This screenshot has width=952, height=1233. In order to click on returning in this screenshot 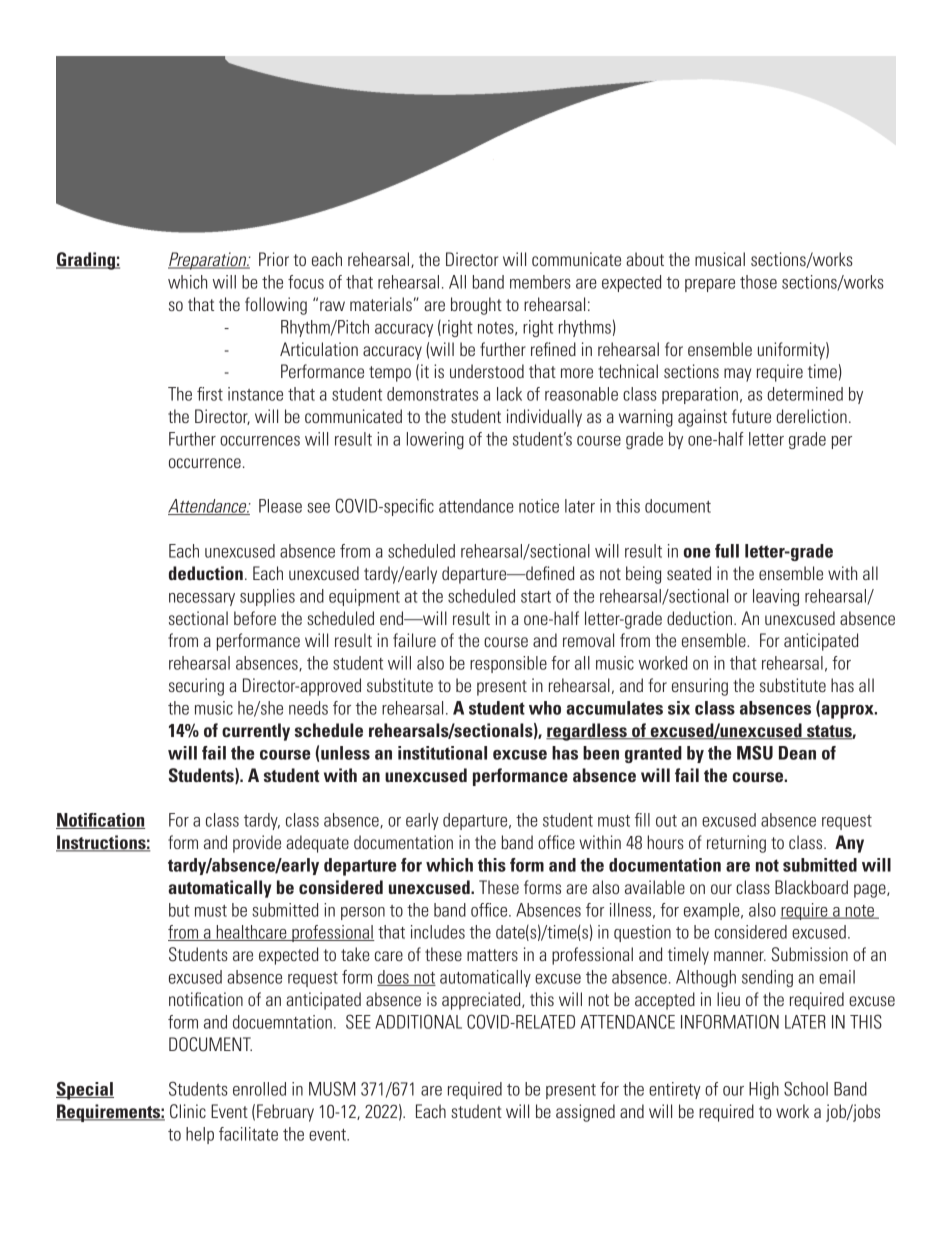, I will do `click(736, 844)`.
